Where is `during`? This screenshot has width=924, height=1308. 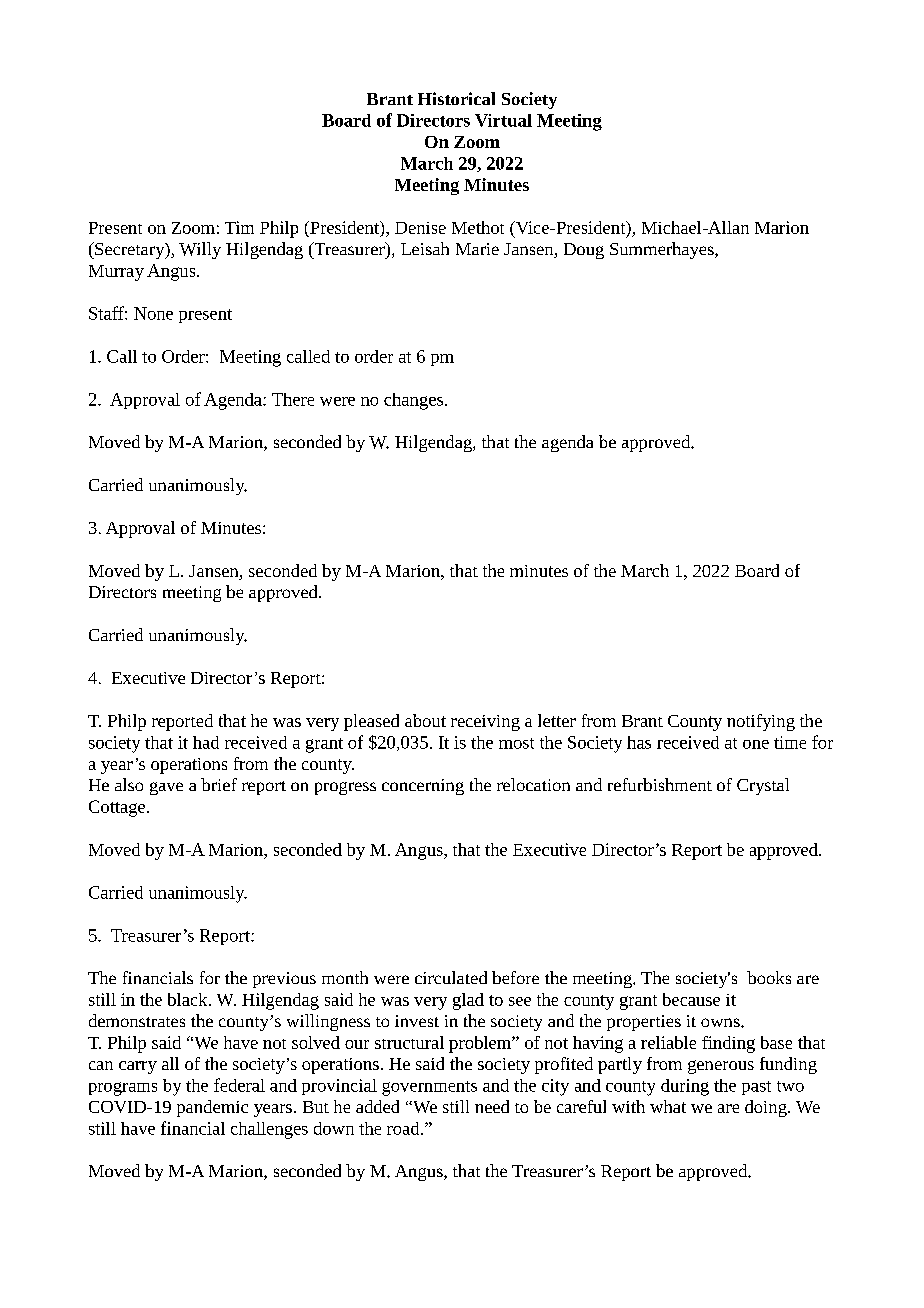
during is located at coordinates (685, 1087).
